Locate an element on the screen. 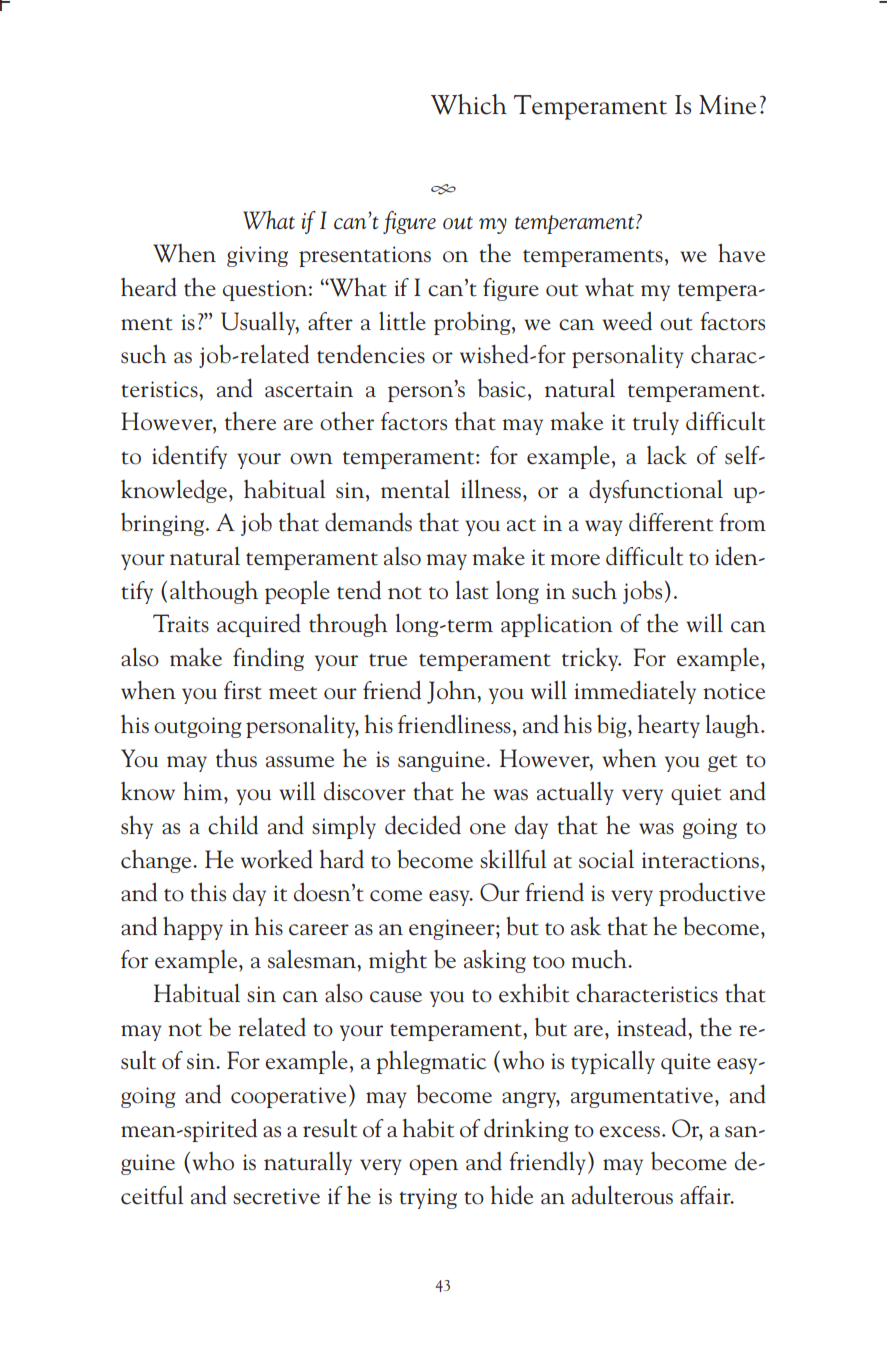 The height and width of the screenshot is (1372, 887). might is located at coordinates (398, 961).
